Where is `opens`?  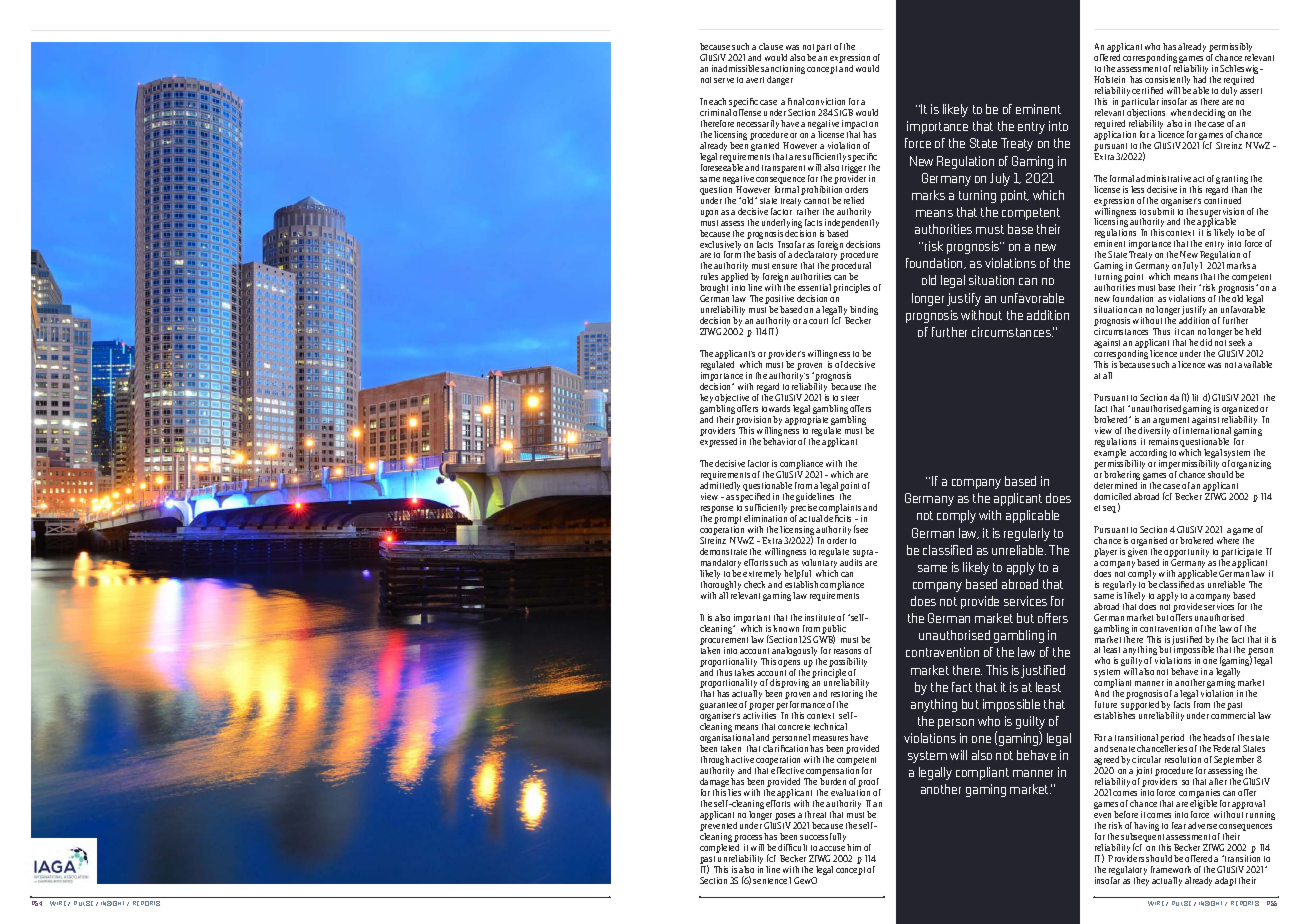 opens is located at coordinates (789, 663).
